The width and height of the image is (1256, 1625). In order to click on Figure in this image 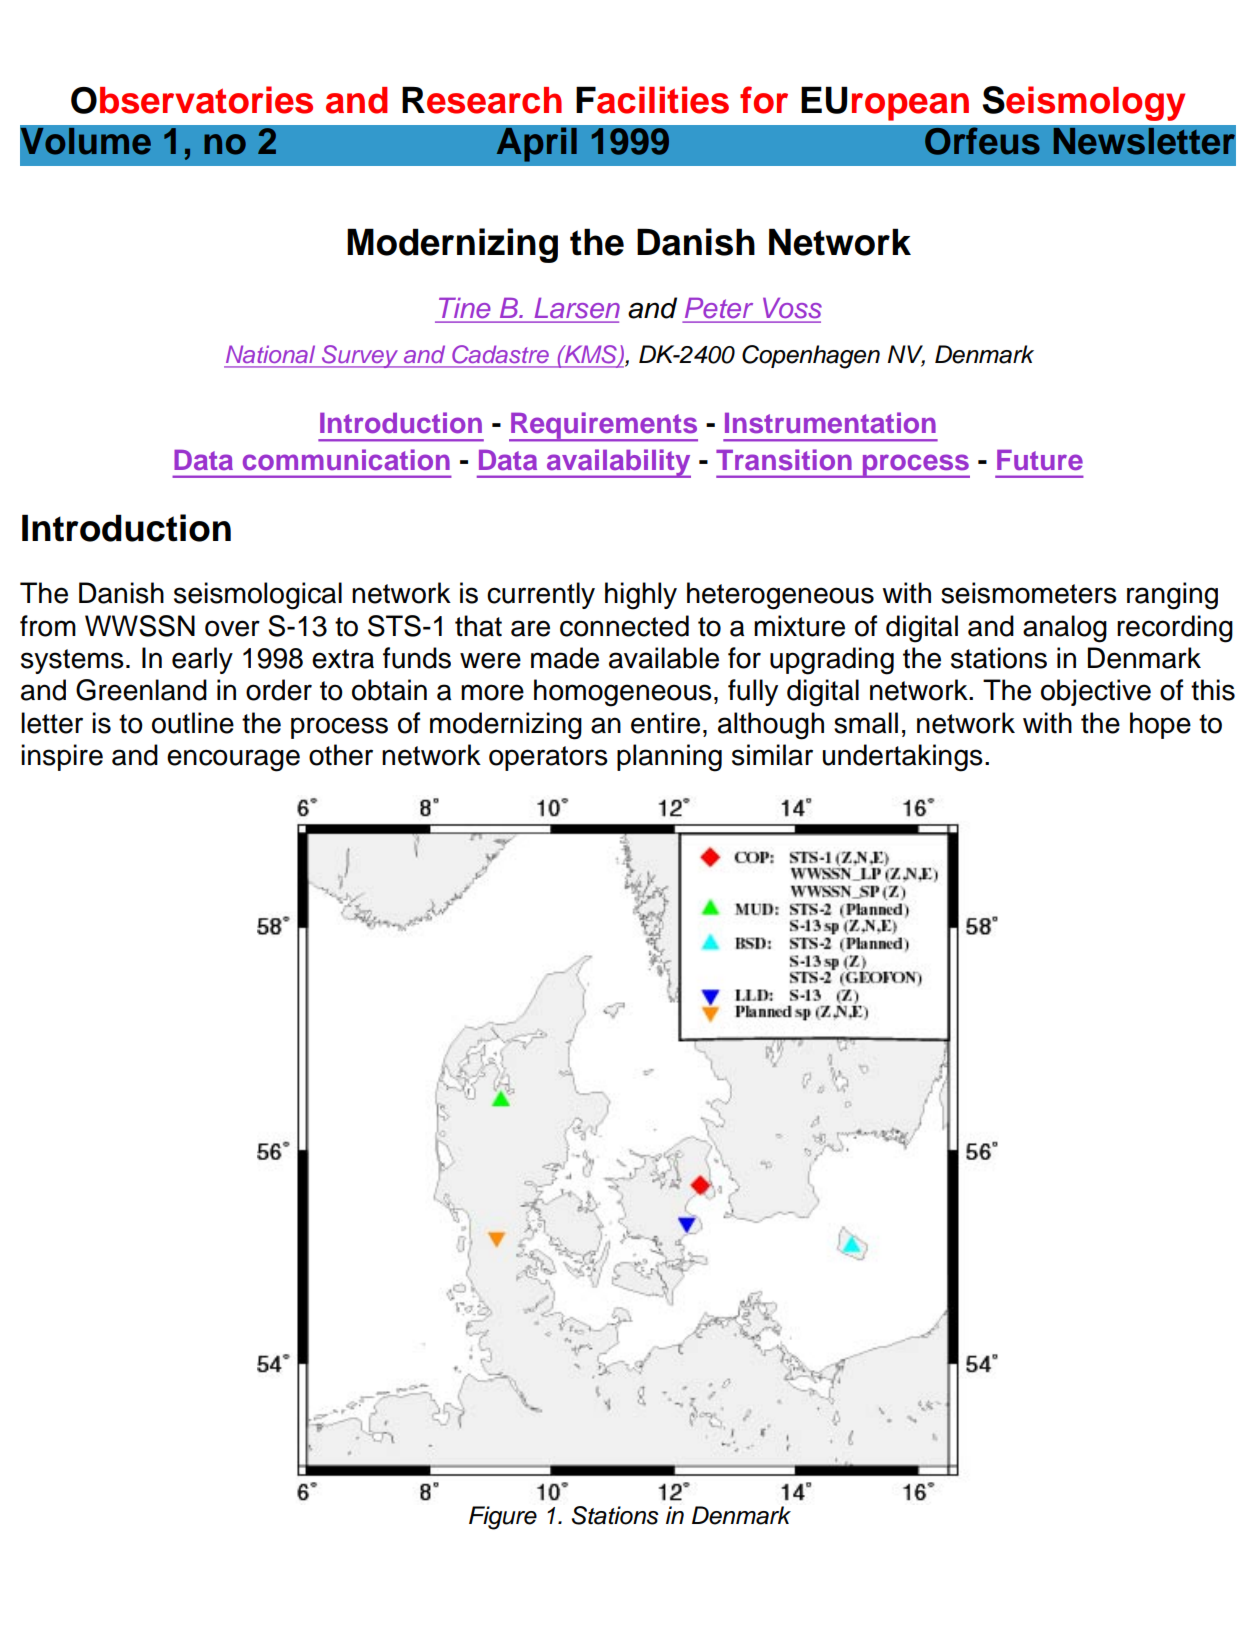, I will do `click(503, 1518)`.
